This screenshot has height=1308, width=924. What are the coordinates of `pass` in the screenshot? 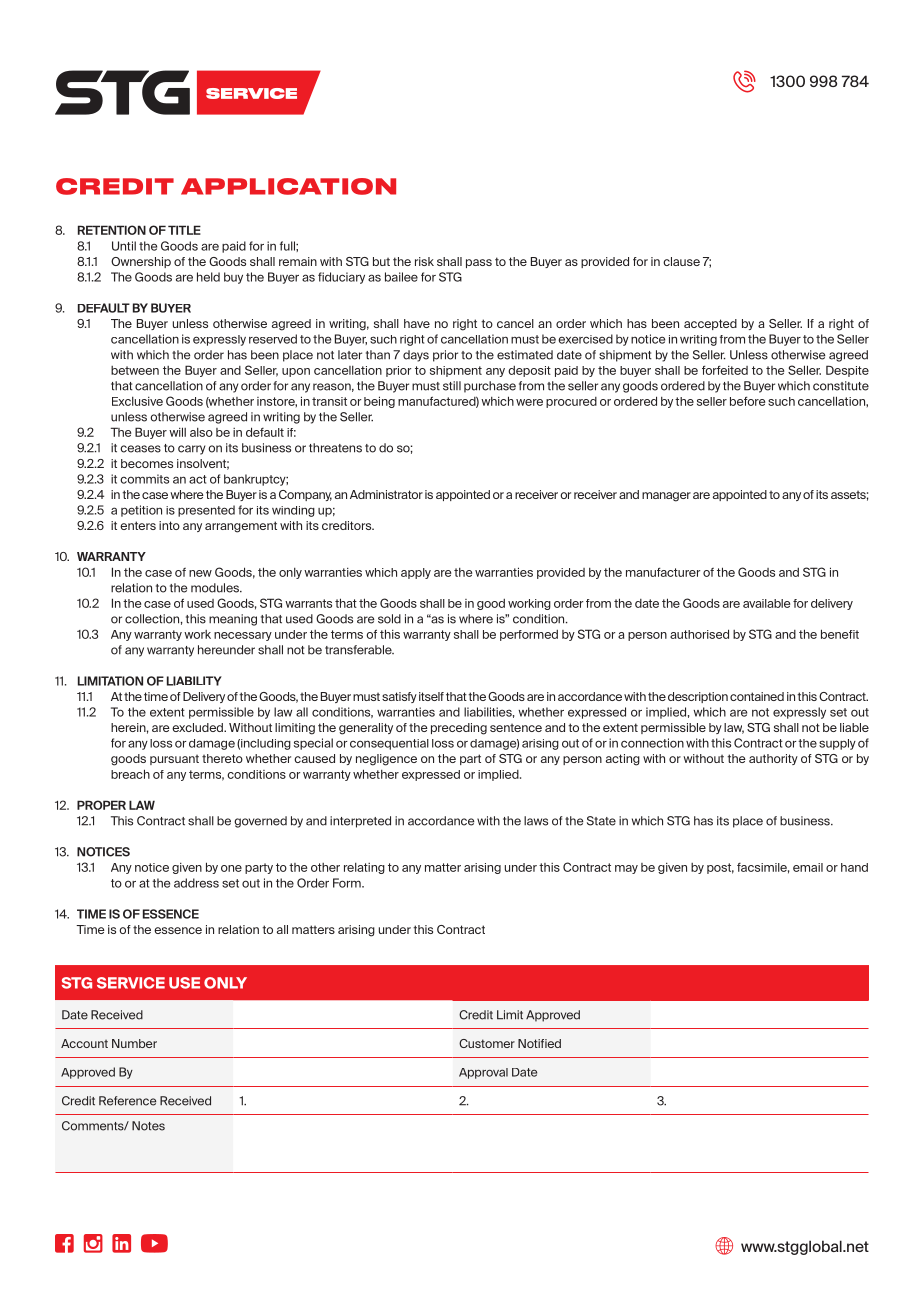 It's located at (479, 263).
